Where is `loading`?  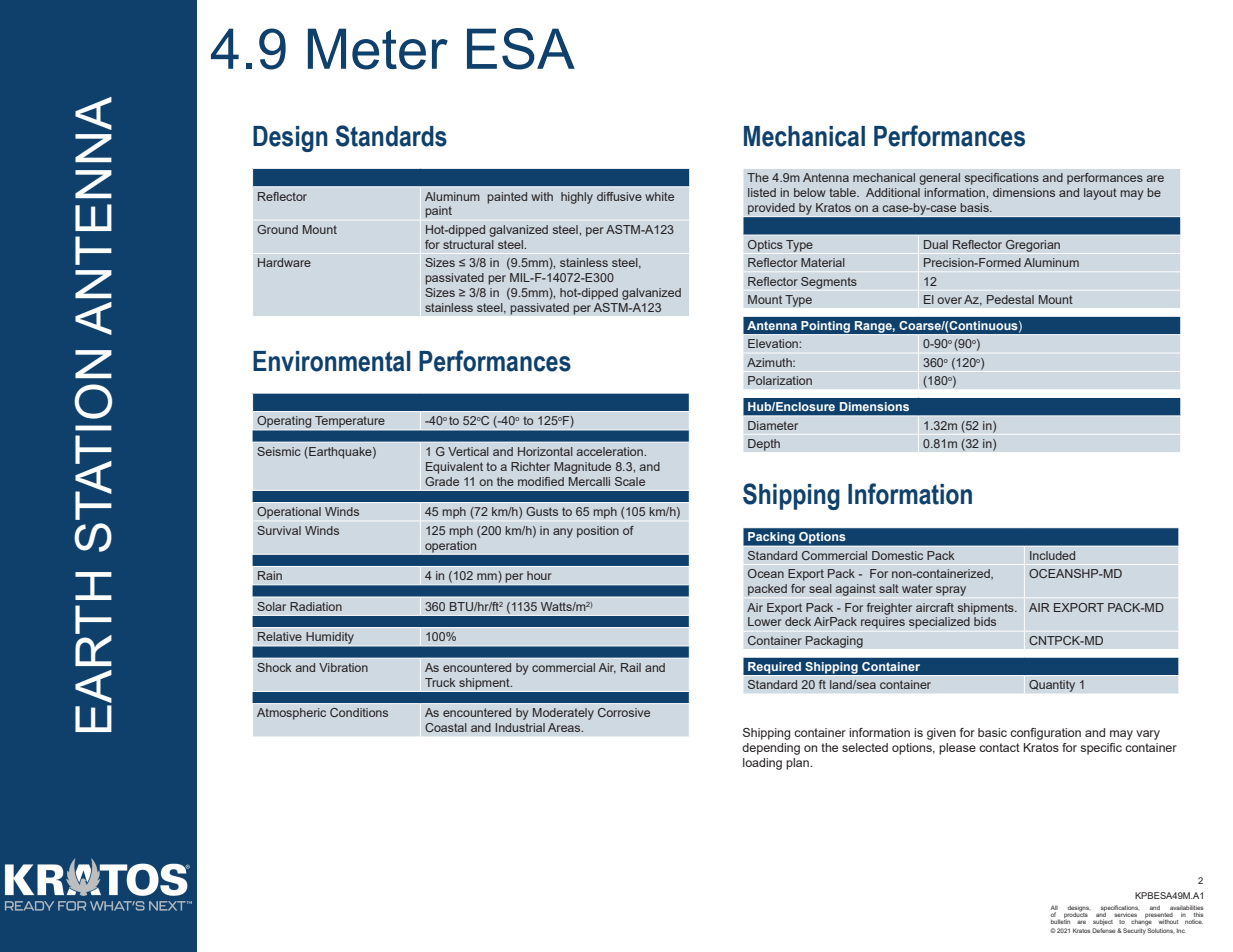 loading is located at coordinates (762, 764).
